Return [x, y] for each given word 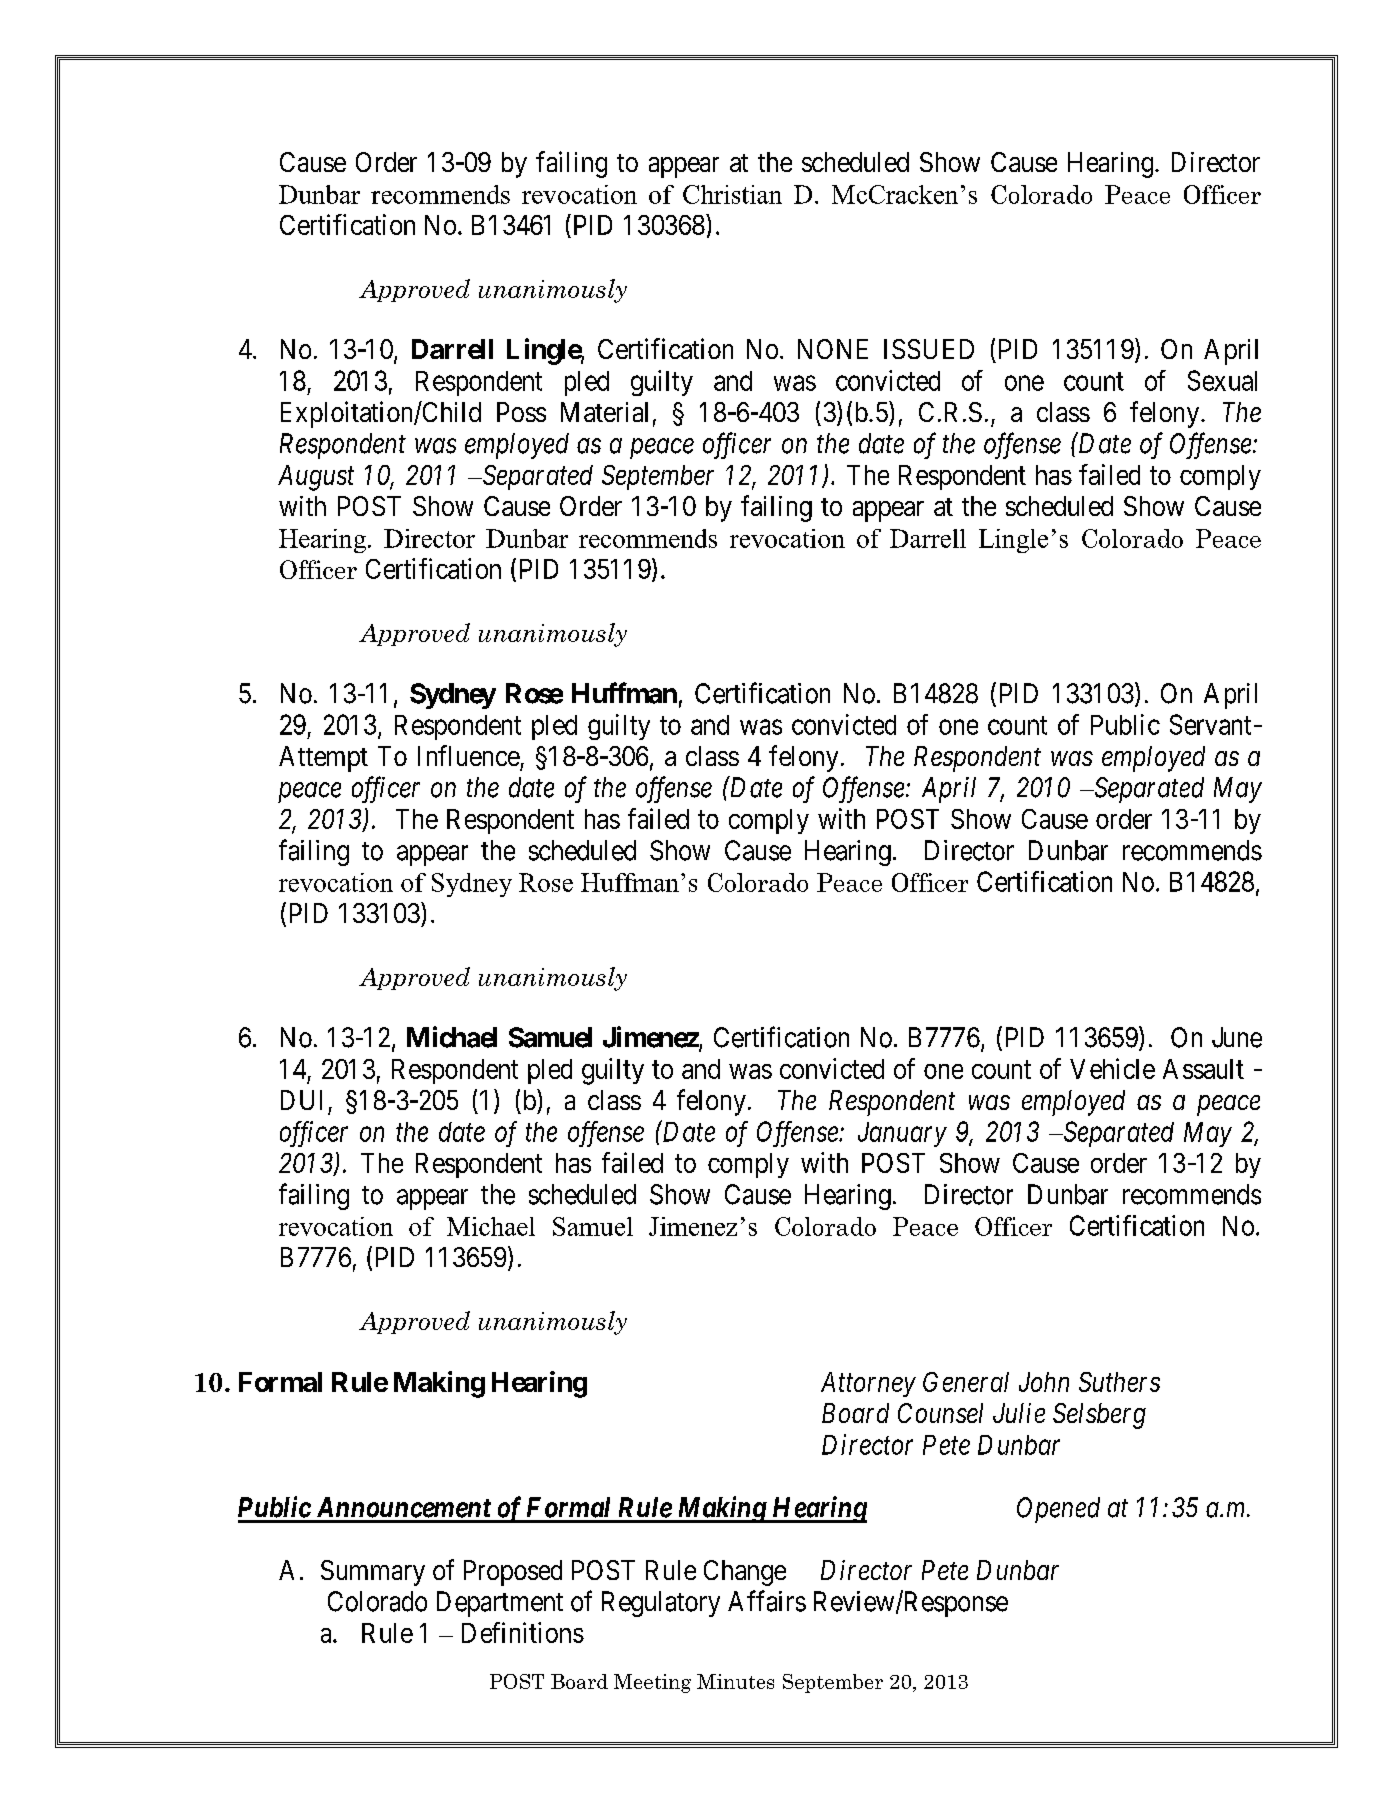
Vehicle [1112, 1068]
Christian [732, 194]
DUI [301, 1100]
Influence [469, 755]
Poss [521, 412]
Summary [373, 1573]
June [1237, 1037]
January [902, 1134]
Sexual [1222, 380]
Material [604, 412]
